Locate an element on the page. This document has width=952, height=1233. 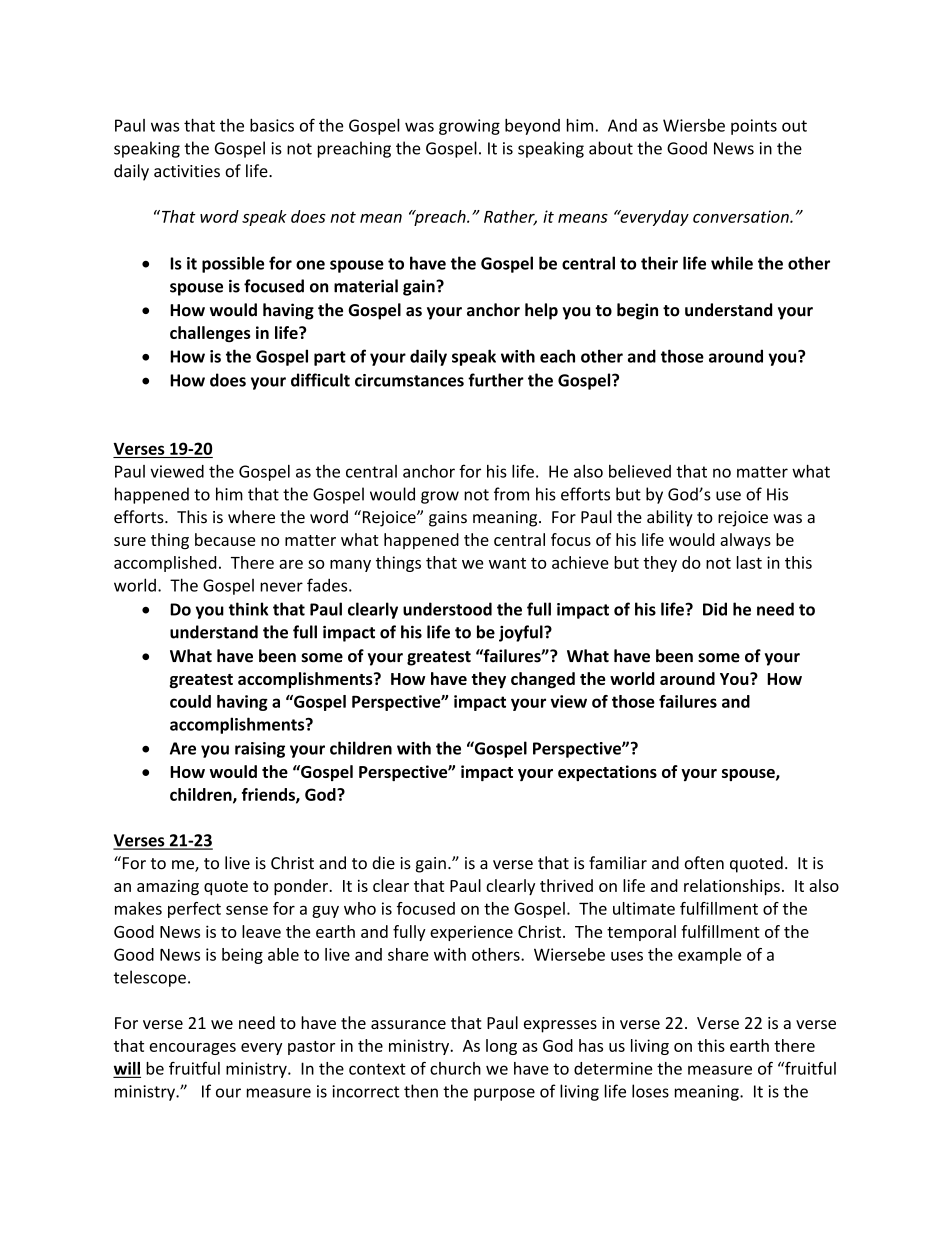
Did is located at coordinates (715, 609).
